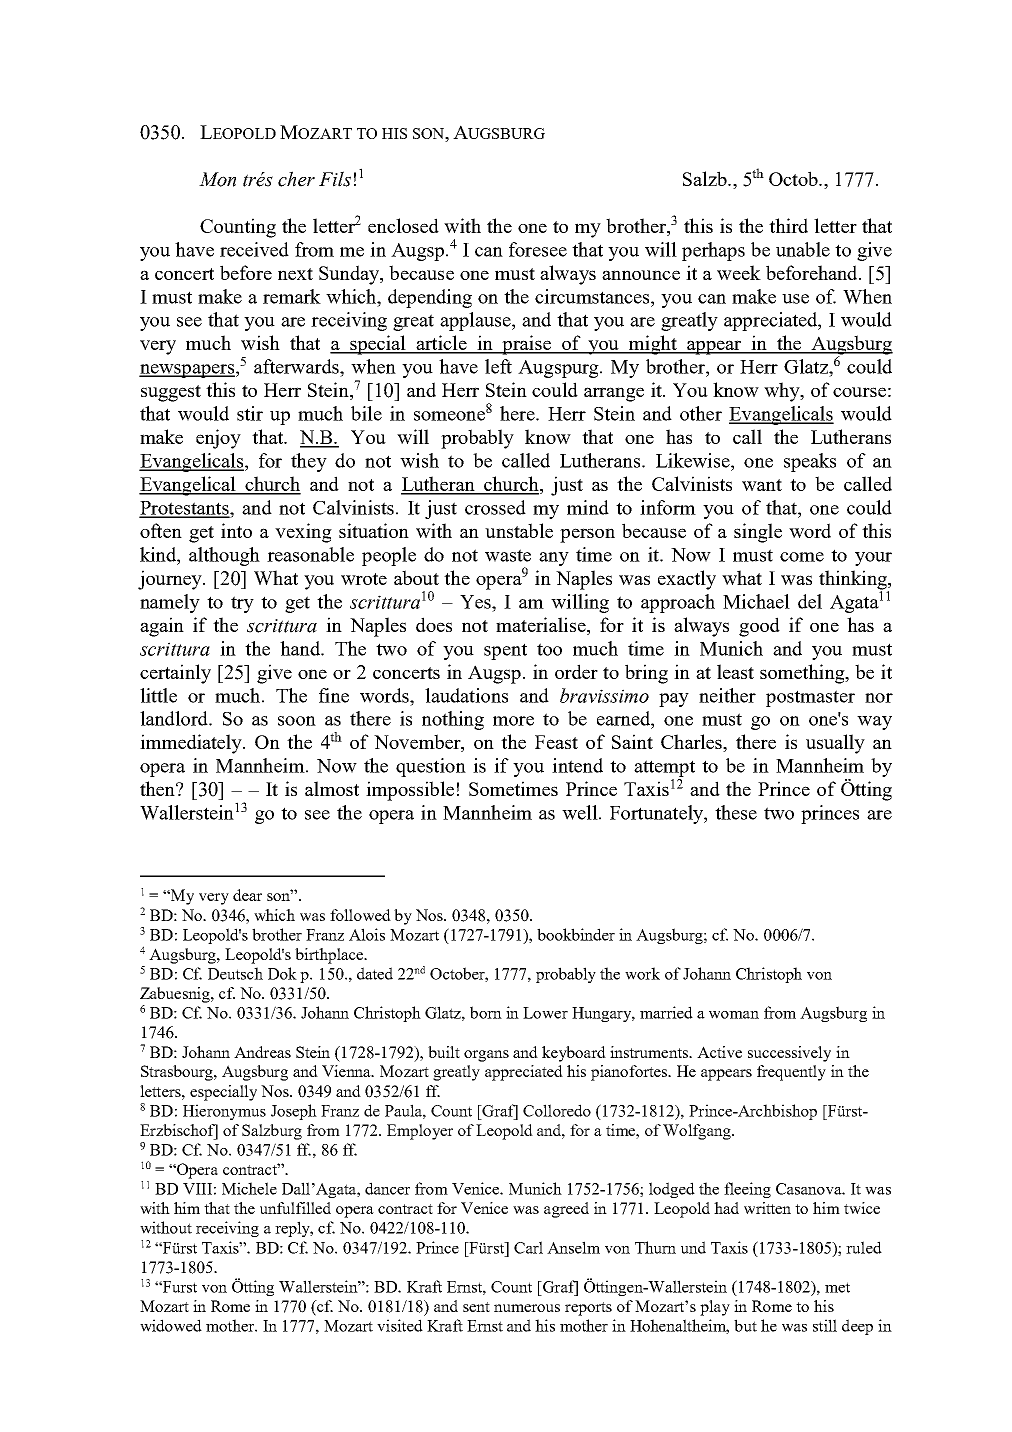  What do you see at coordinates (538, 249) in the document?
I see `foresee` at bounding box center [538, 249].
